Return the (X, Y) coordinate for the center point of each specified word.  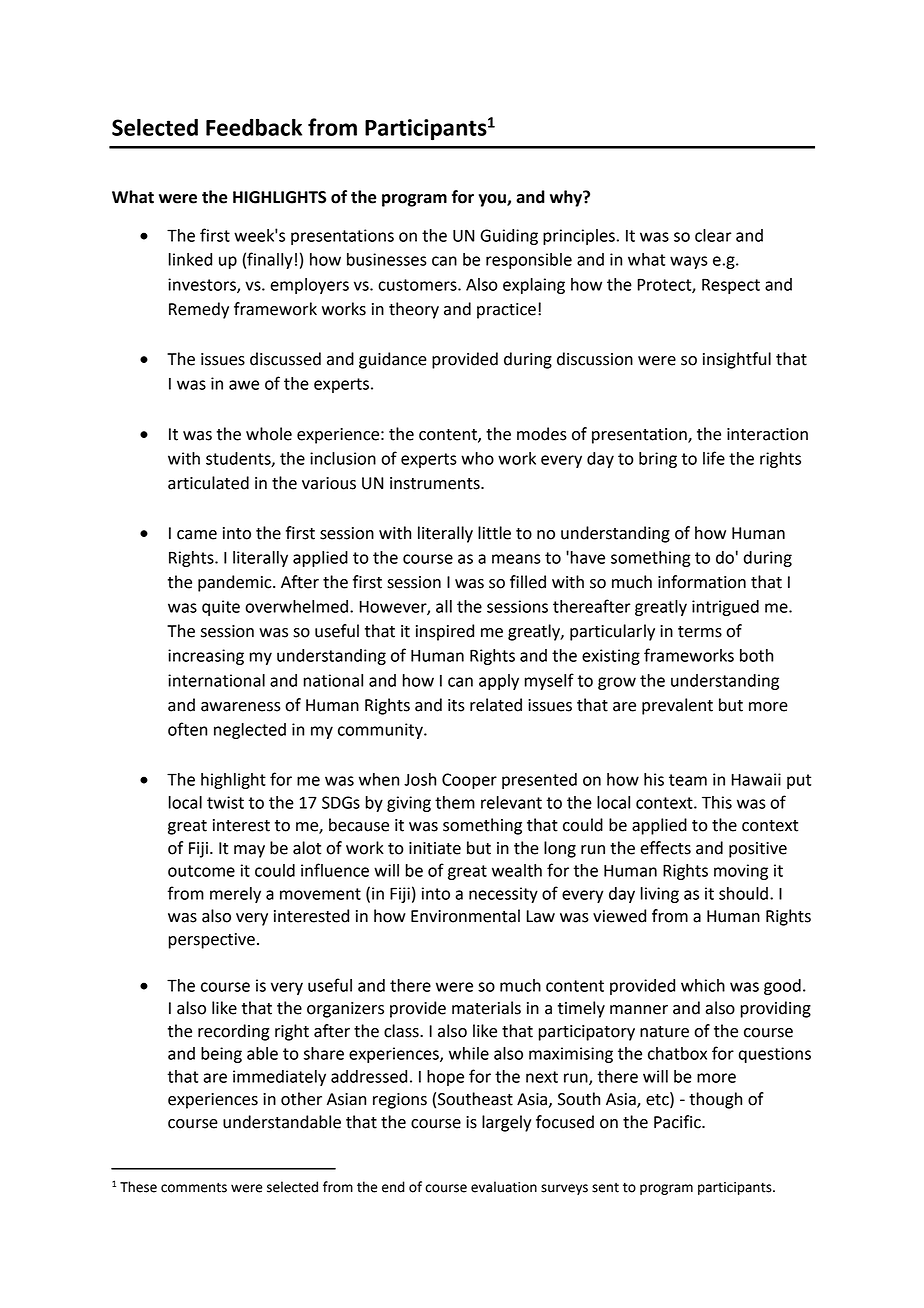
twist (225, 802)
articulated (208, 483)
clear (713, 235)
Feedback (254, 127)
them (455, 802)
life (714, 458)
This (717, 802)
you (493, 200)
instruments (436, 483)
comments (194, 1188)
